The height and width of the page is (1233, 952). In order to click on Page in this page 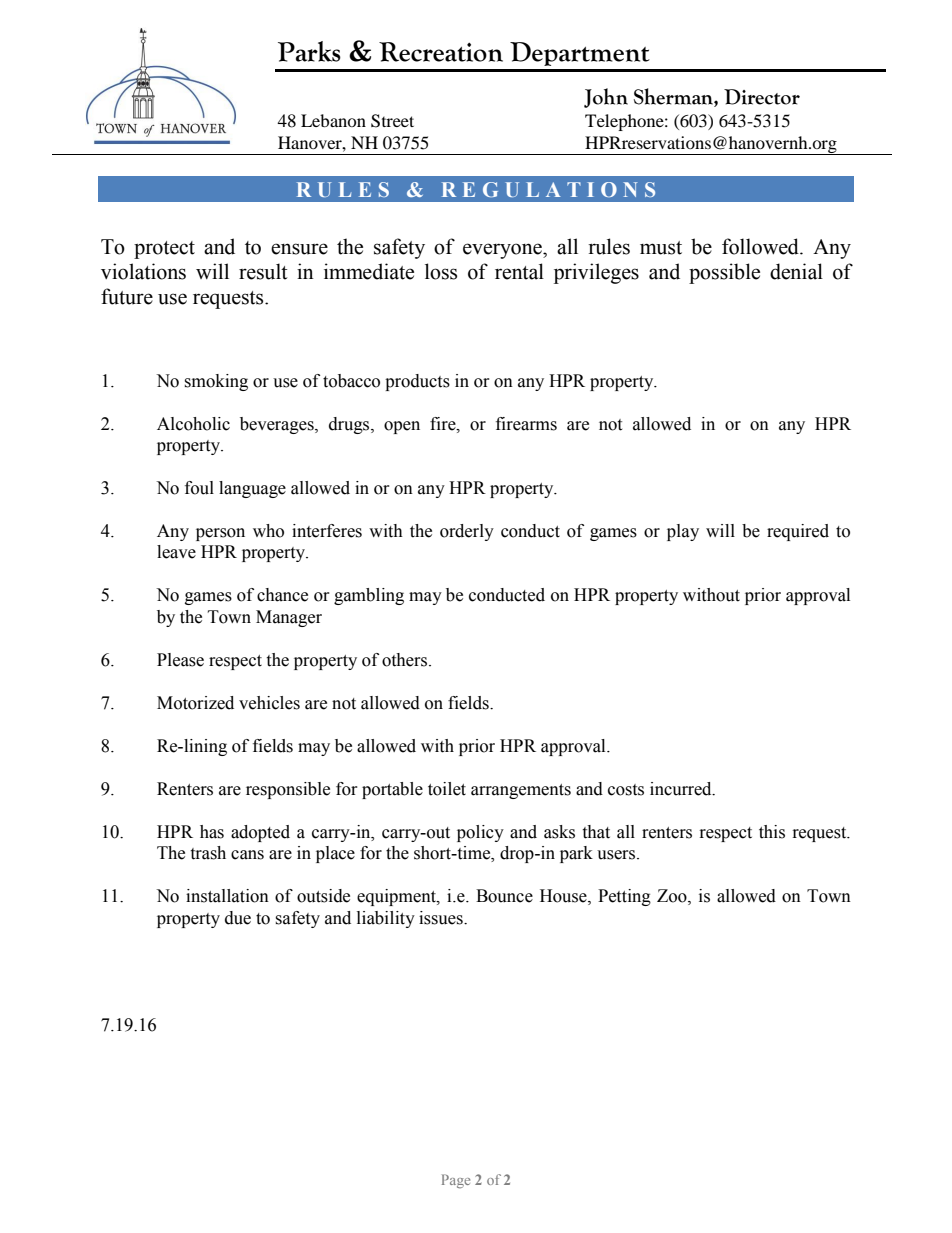, I will do `click(456, 1181)`.
